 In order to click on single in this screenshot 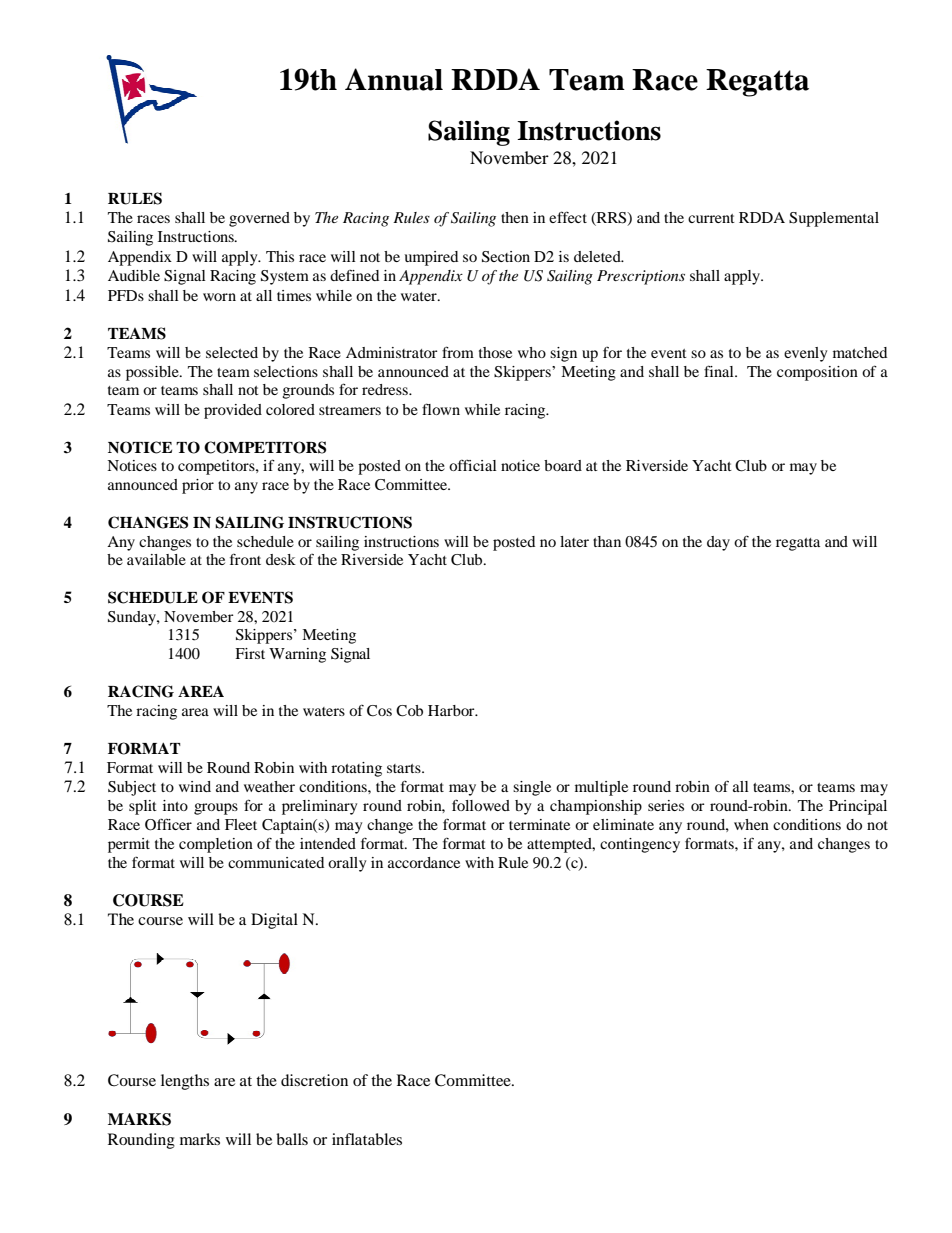, I will do `click(532, 788)`.
